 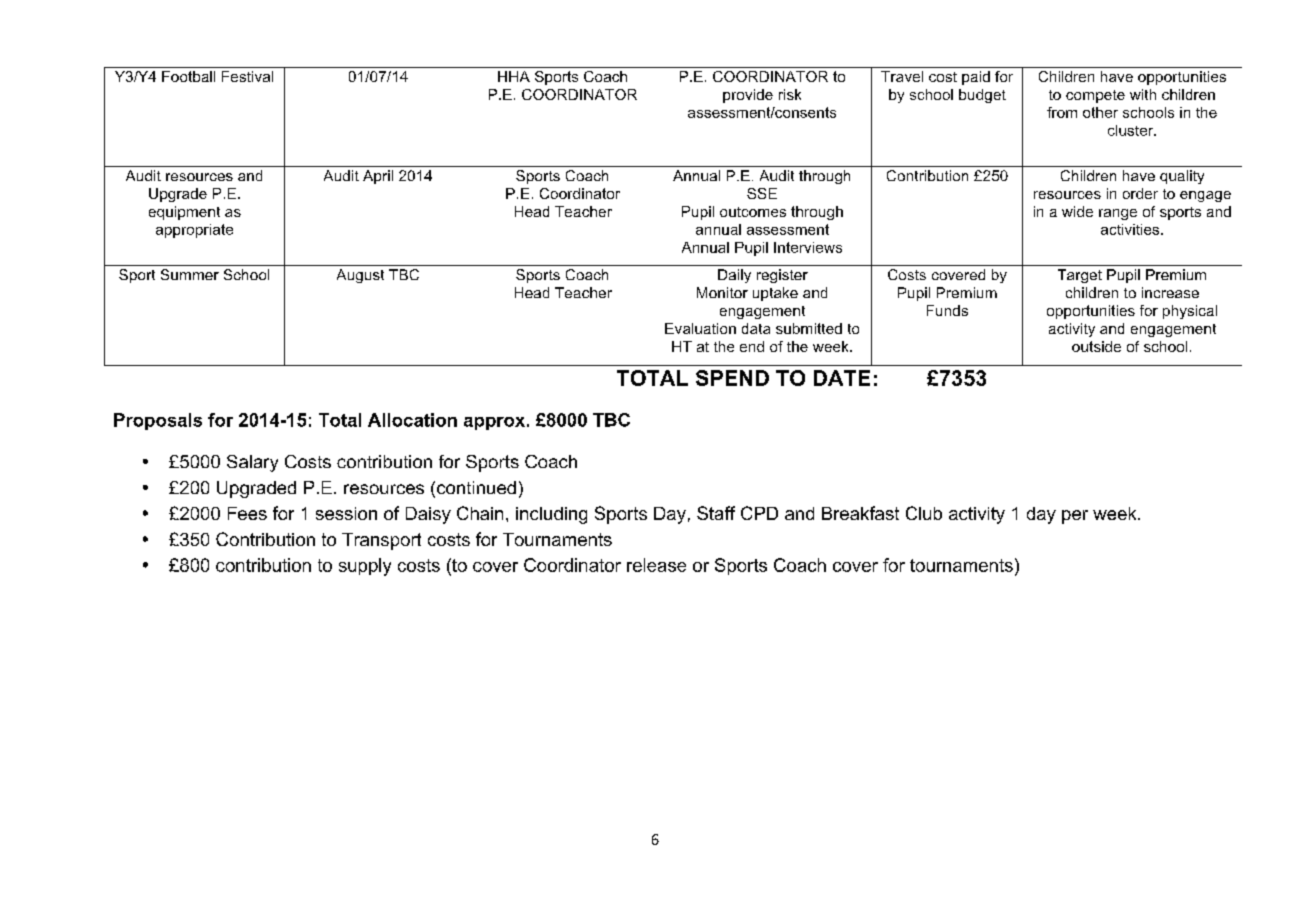 I want to click on August, so click(x=360, y=276).
